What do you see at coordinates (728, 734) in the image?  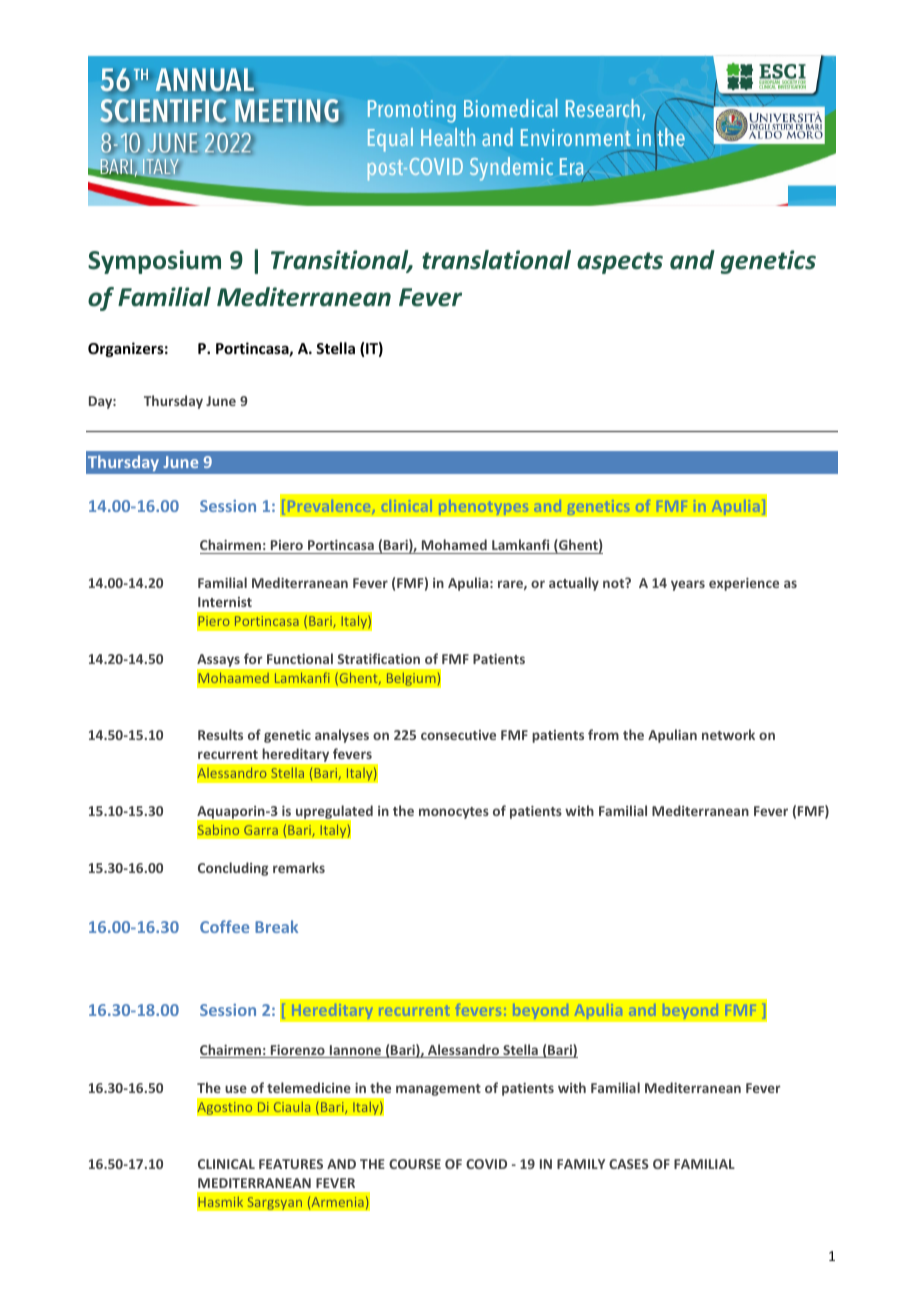 I see `network` at bounding box center [728, 734].
